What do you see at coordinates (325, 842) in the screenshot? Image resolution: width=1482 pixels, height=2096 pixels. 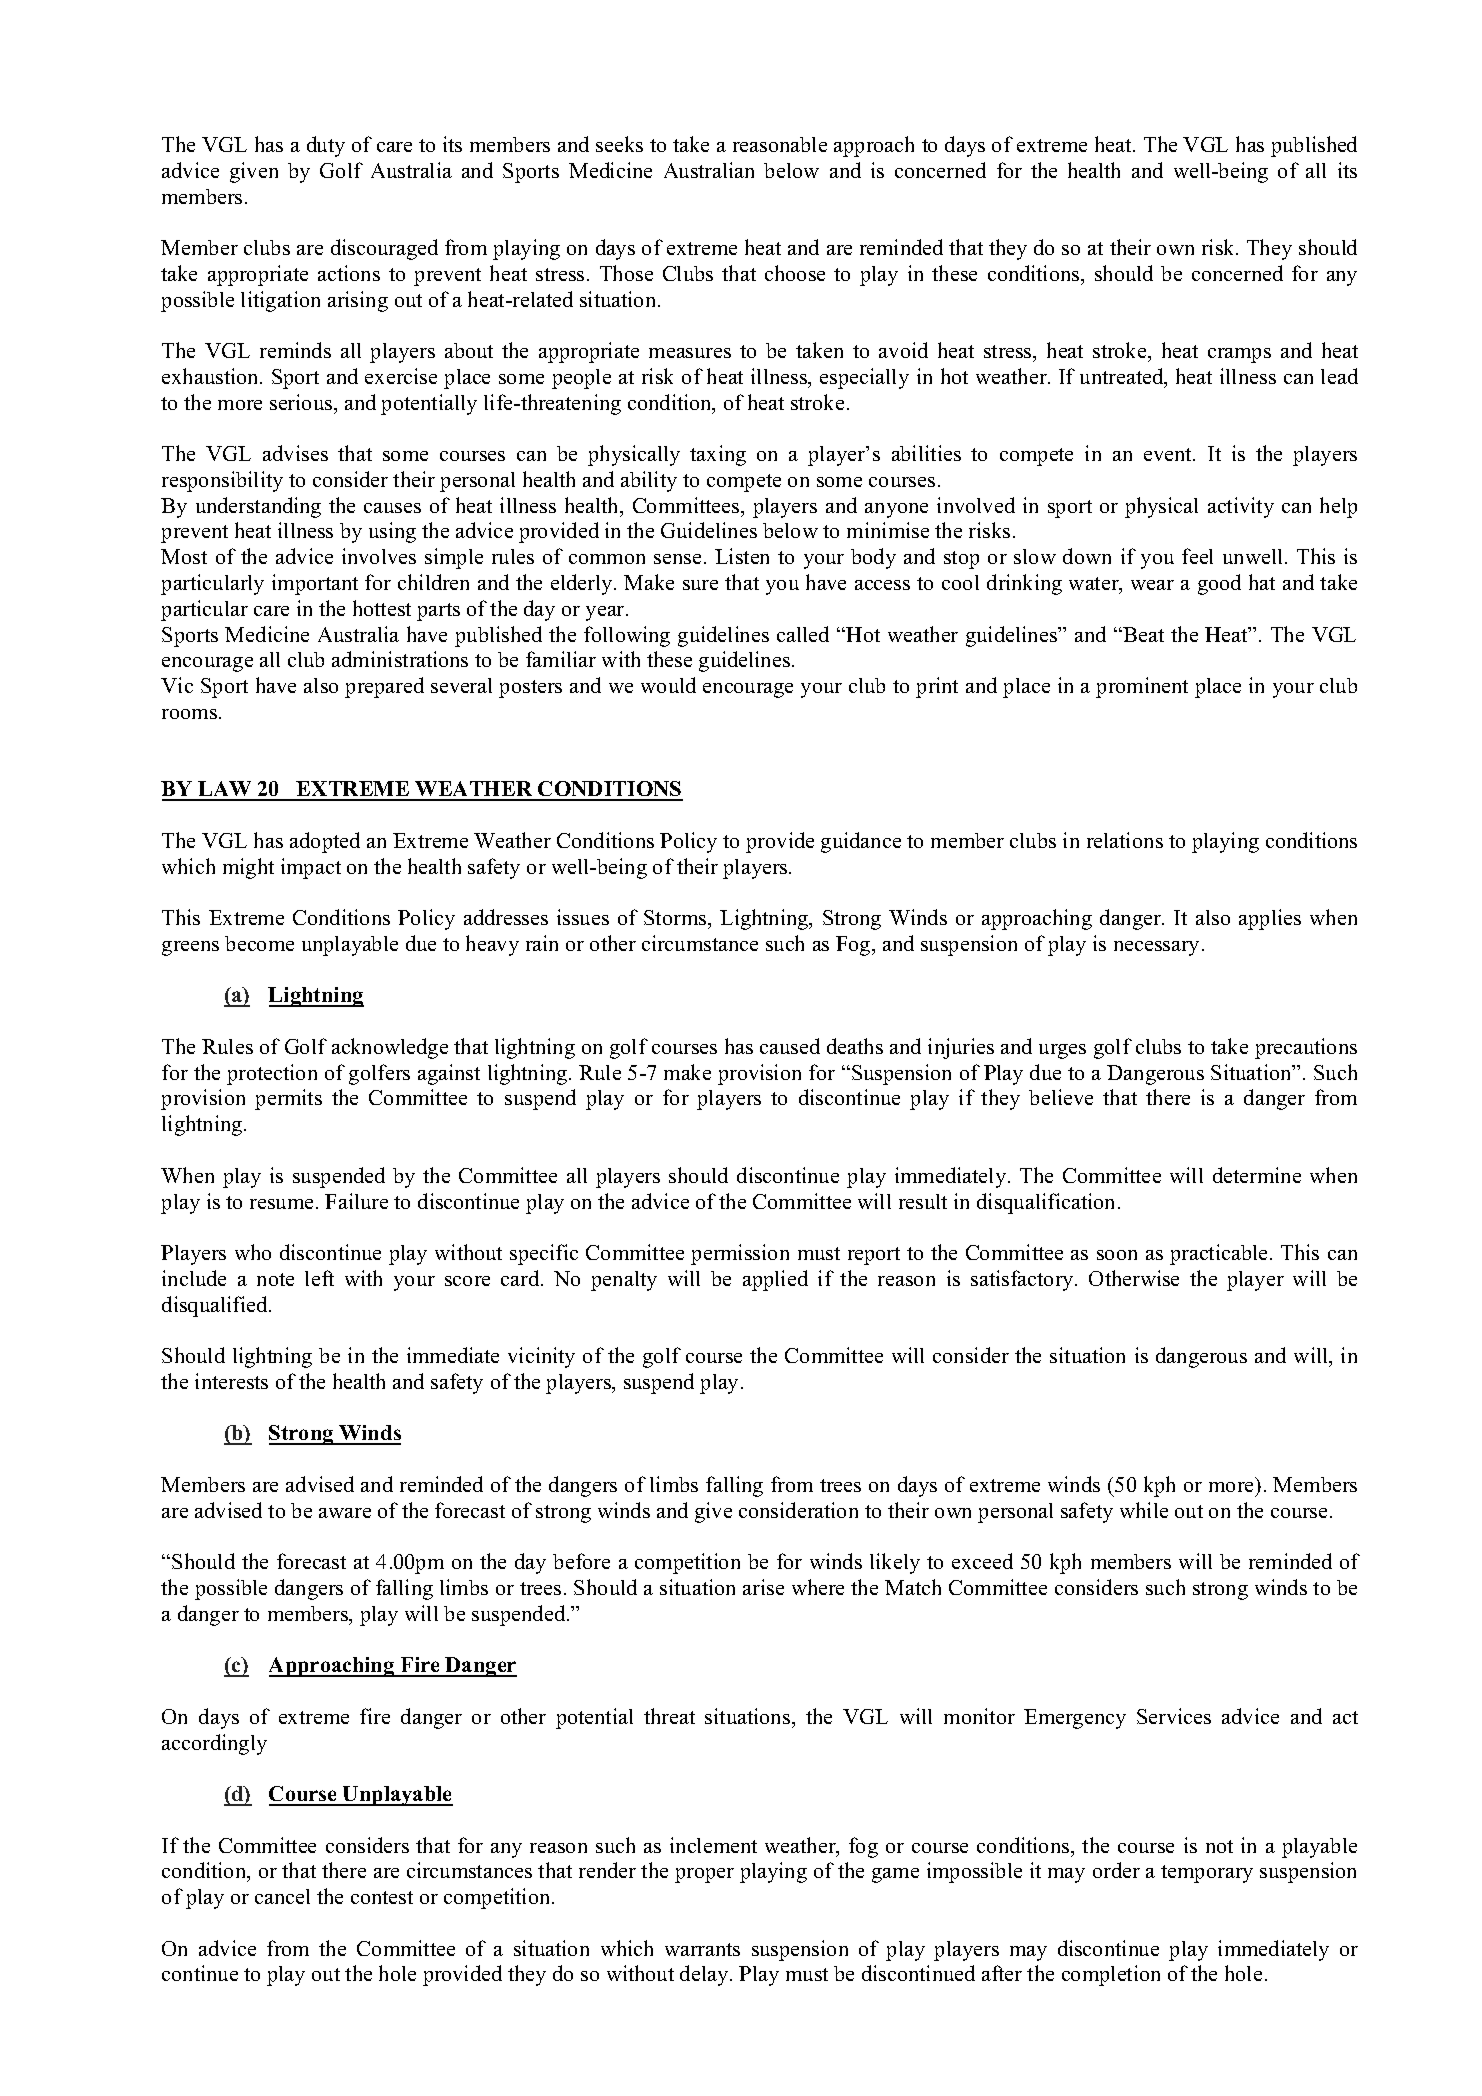 I see `adopted` at bounding box center [325, 842].
